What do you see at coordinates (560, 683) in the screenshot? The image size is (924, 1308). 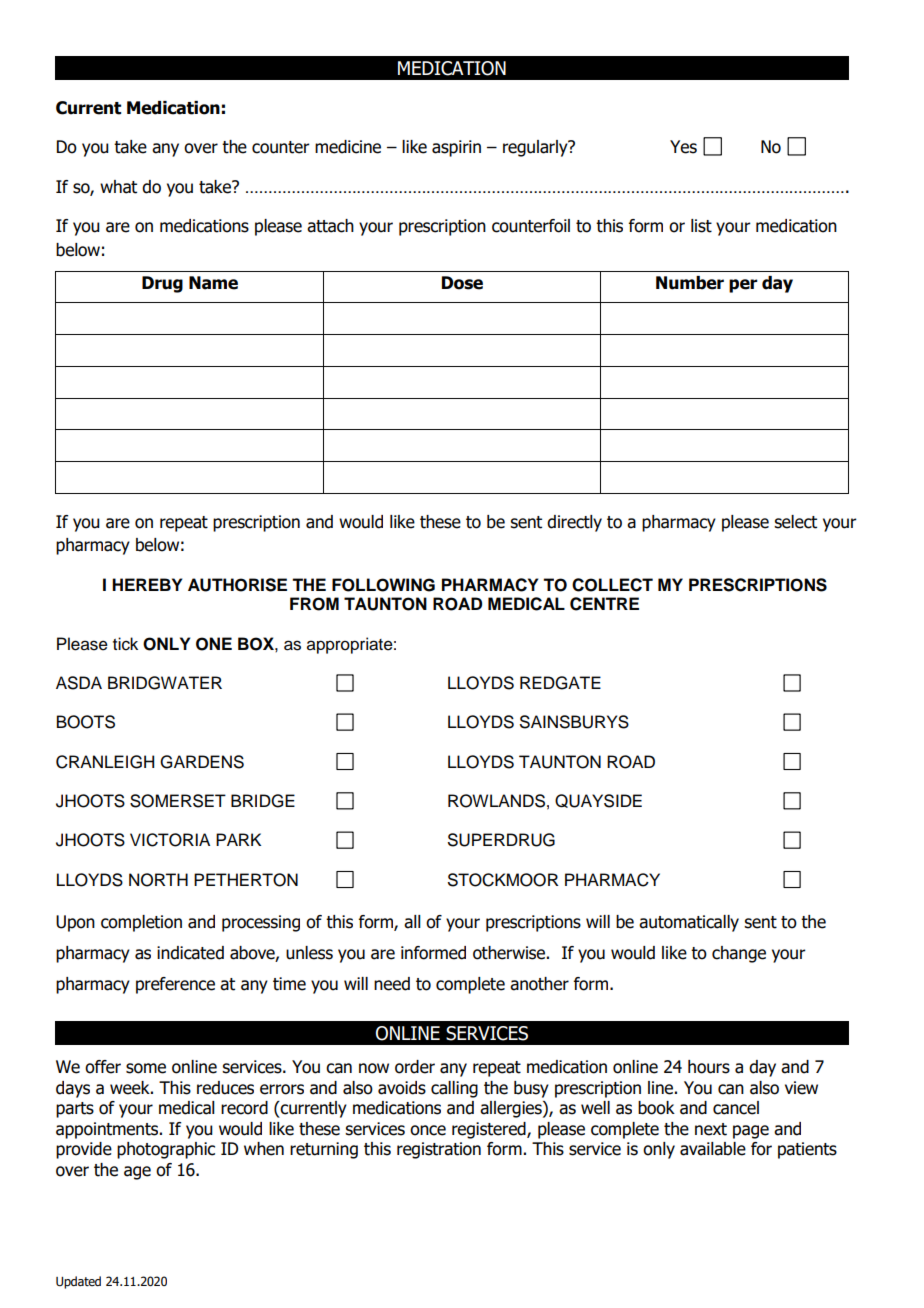 I see `REDGATE` at bounding box center [560, 683].
